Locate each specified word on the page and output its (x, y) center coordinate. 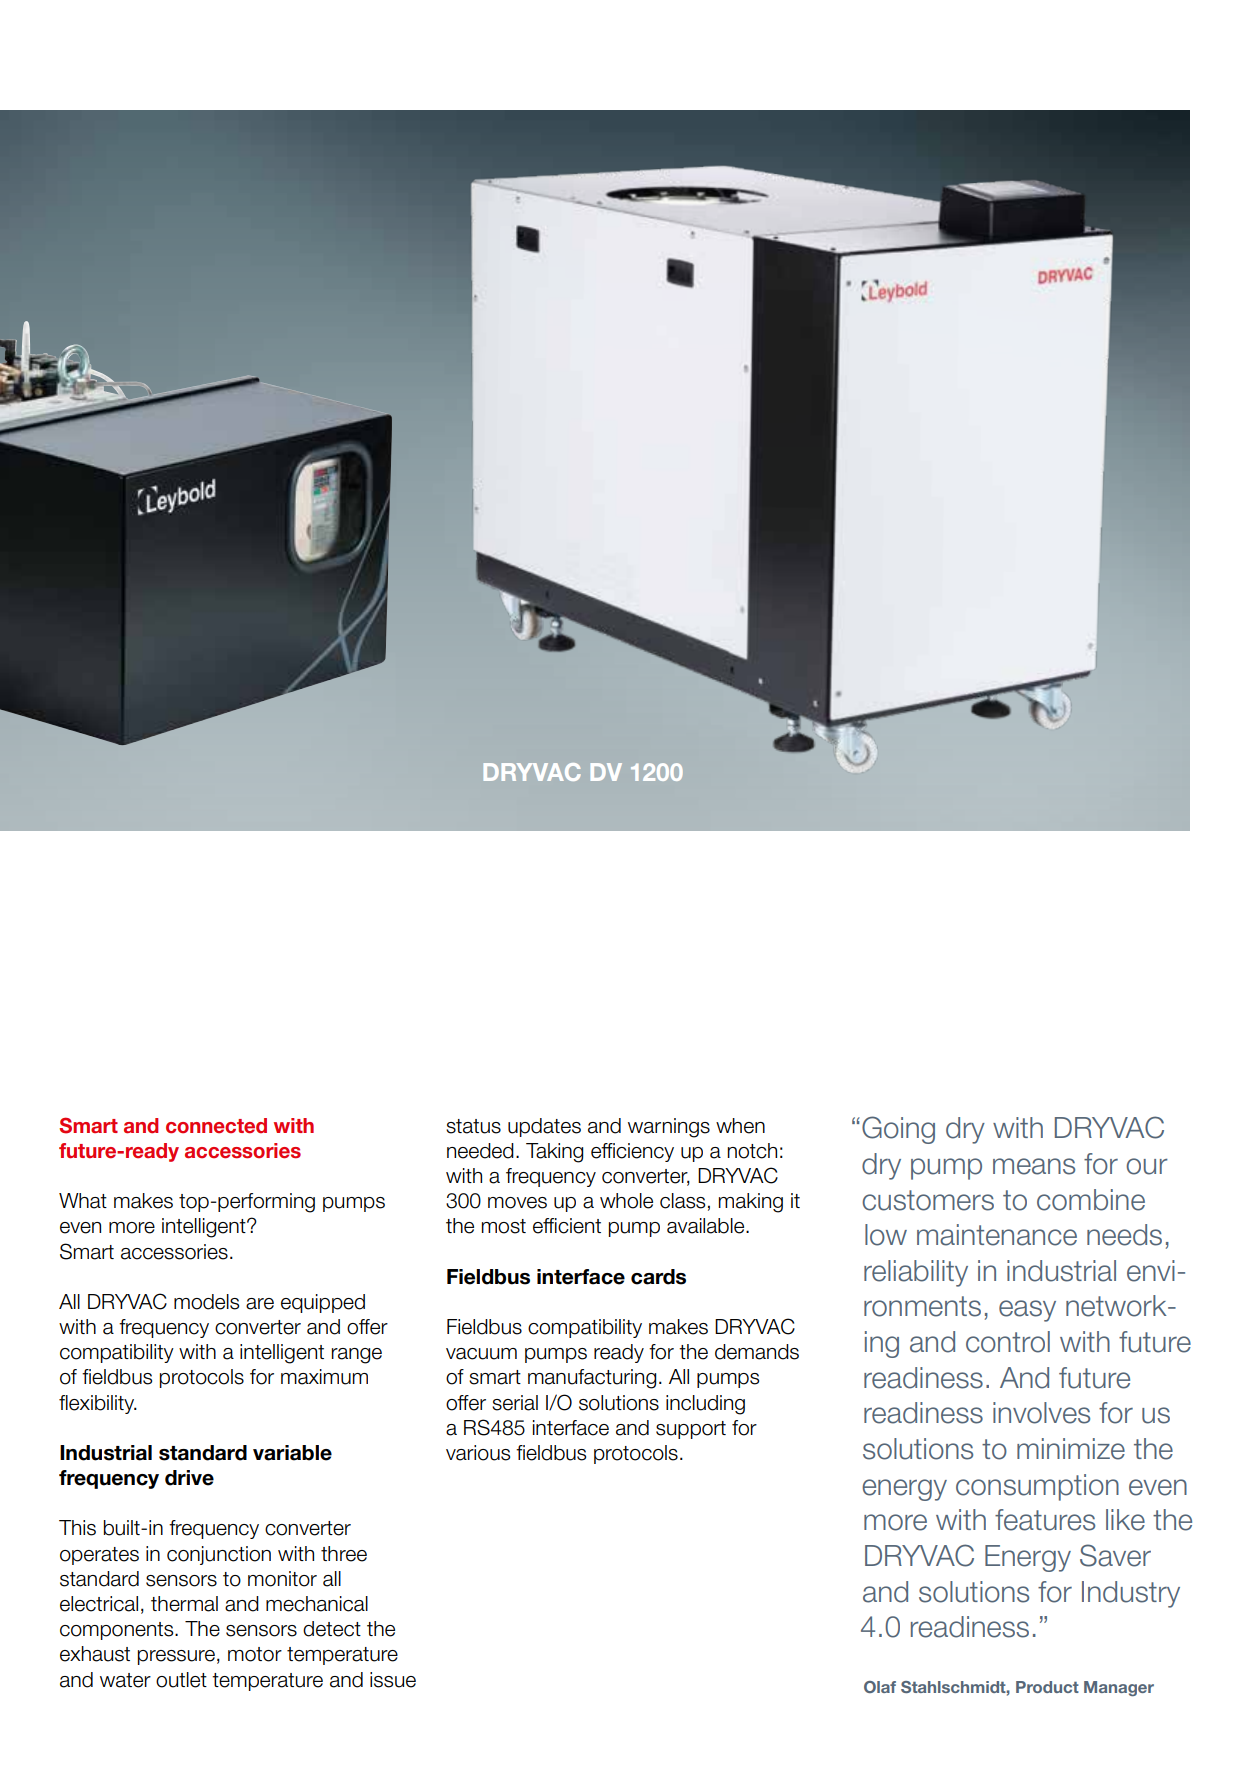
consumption (1037, 1487)
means (1034, 1166)
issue (393, 1680)
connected (216, 1126)
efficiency (632, 1152)
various (478, 1453)
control (1008, 1342)
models (206, 1302)
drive (189, 1478)
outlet (181, 1680)
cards (658, 1277)
